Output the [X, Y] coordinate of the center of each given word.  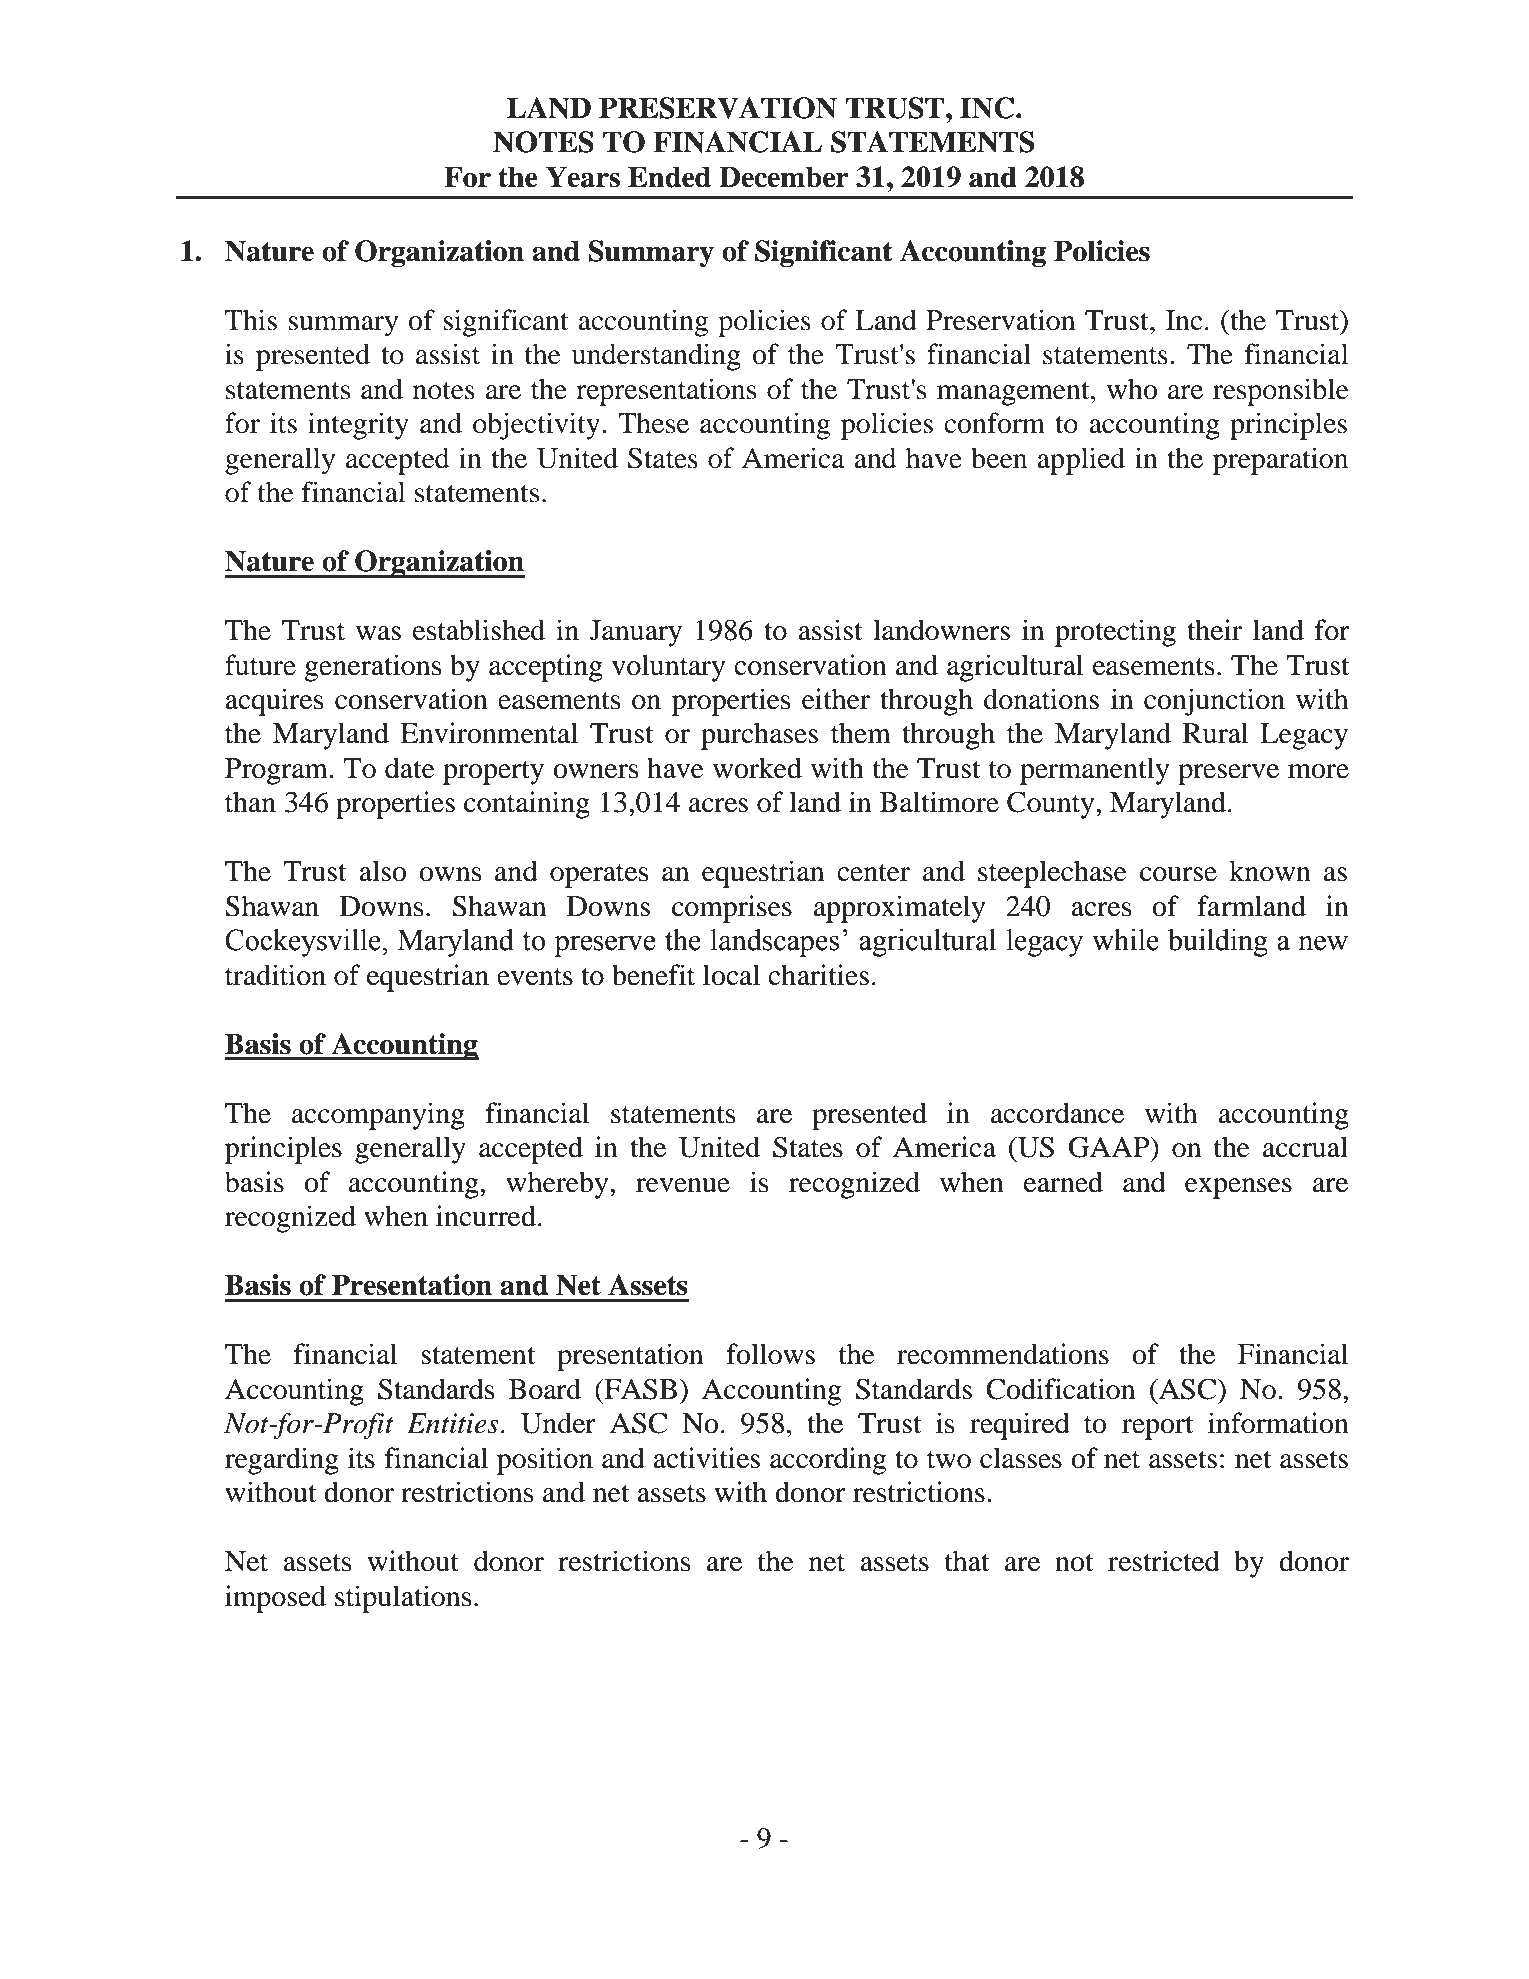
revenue [683, 1185]
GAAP [1110, 1147]
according [828, 1461]
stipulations [403, 1599]
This [251, 320]
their [1214, 630]
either [836, 699]
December [784, 177]
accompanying [378, 1116]
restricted [1164, 1561]
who [1132, 389]
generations [373, 668]
